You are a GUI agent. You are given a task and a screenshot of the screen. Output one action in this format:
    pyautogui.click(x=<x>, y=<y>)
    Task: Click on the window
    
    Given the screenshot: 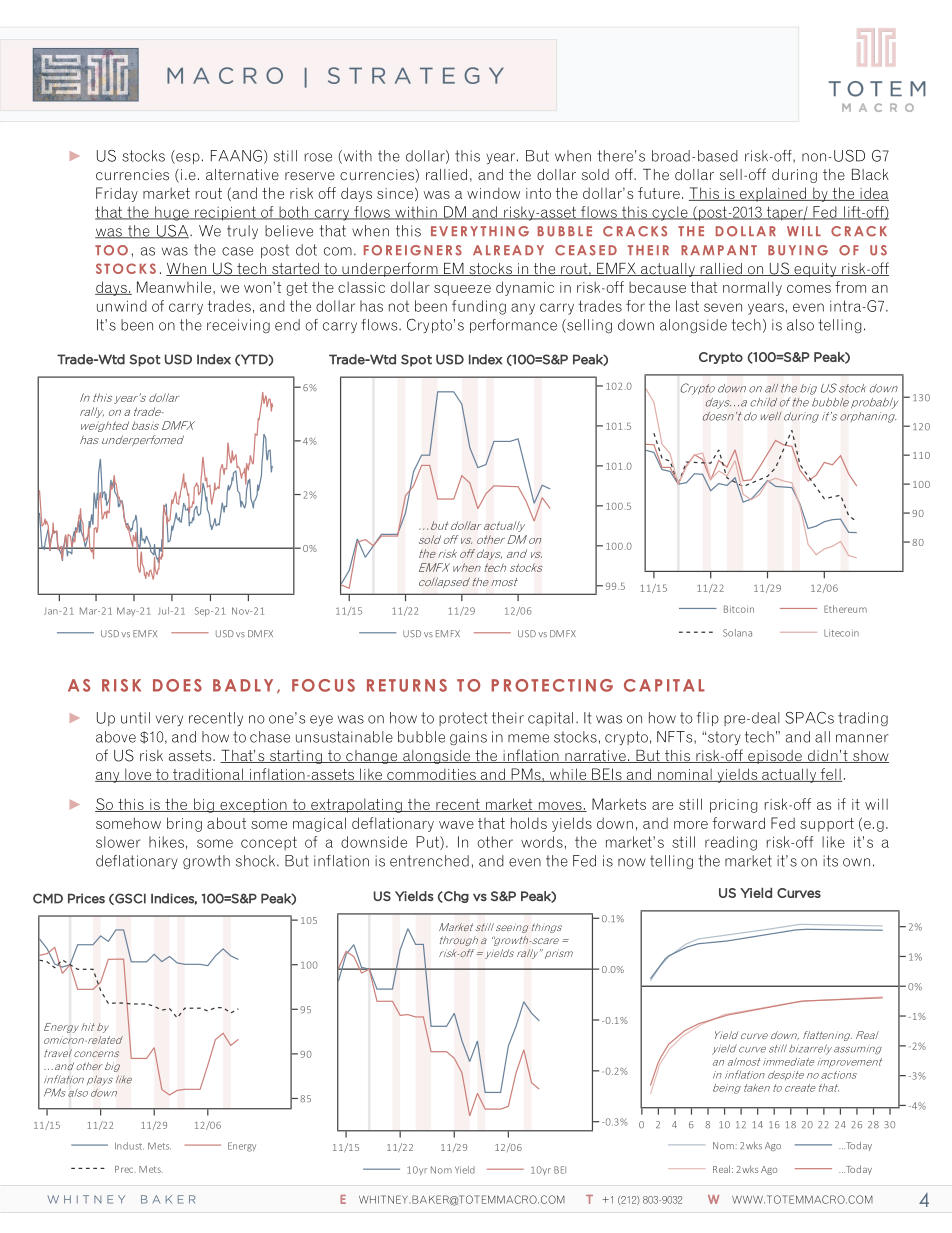 What is the action you would take?
    pyautogui.click(x=493, y=193)
